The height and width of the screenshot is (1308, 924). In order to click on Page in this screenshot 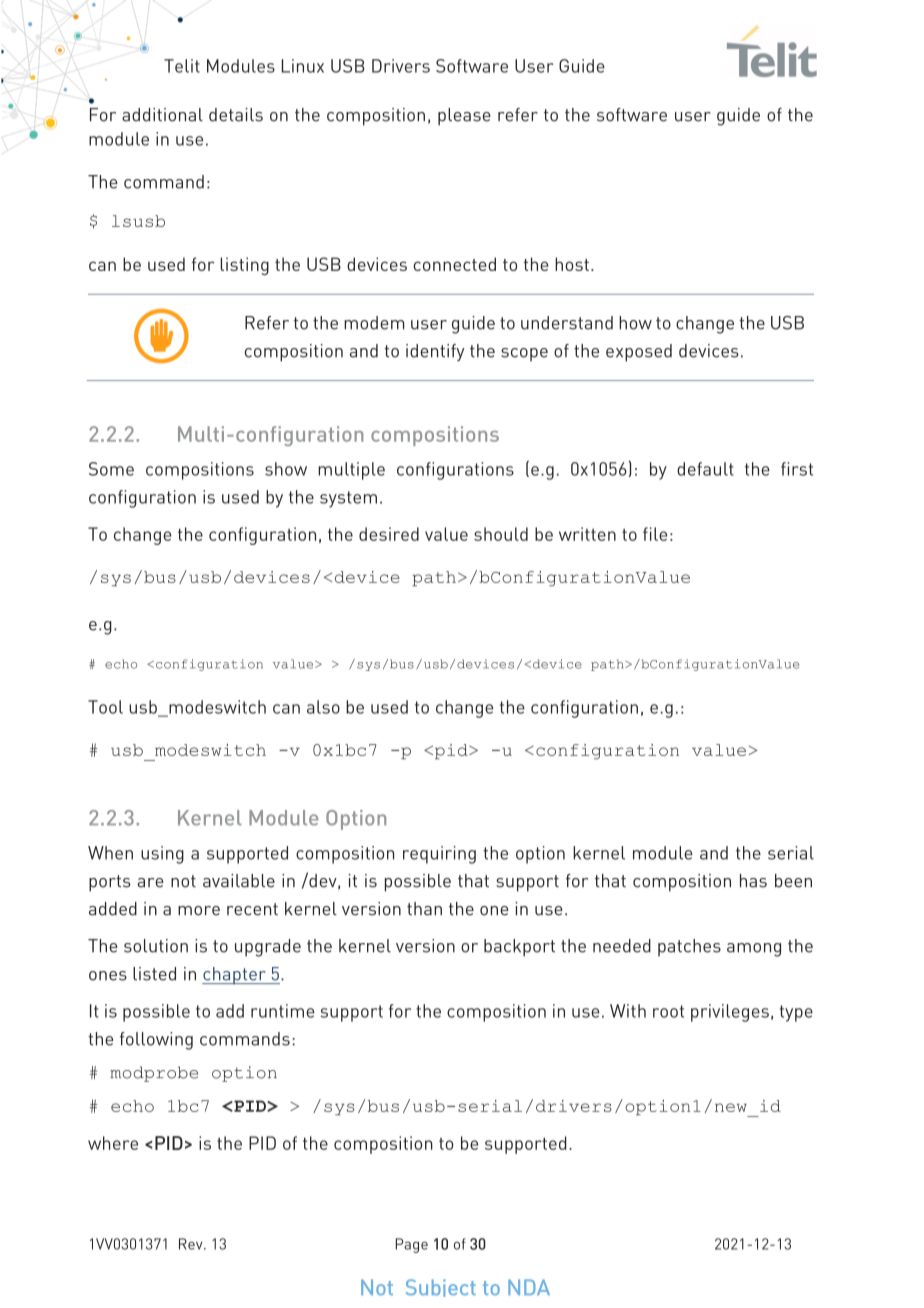, I will do `click(412, 1245)`.
